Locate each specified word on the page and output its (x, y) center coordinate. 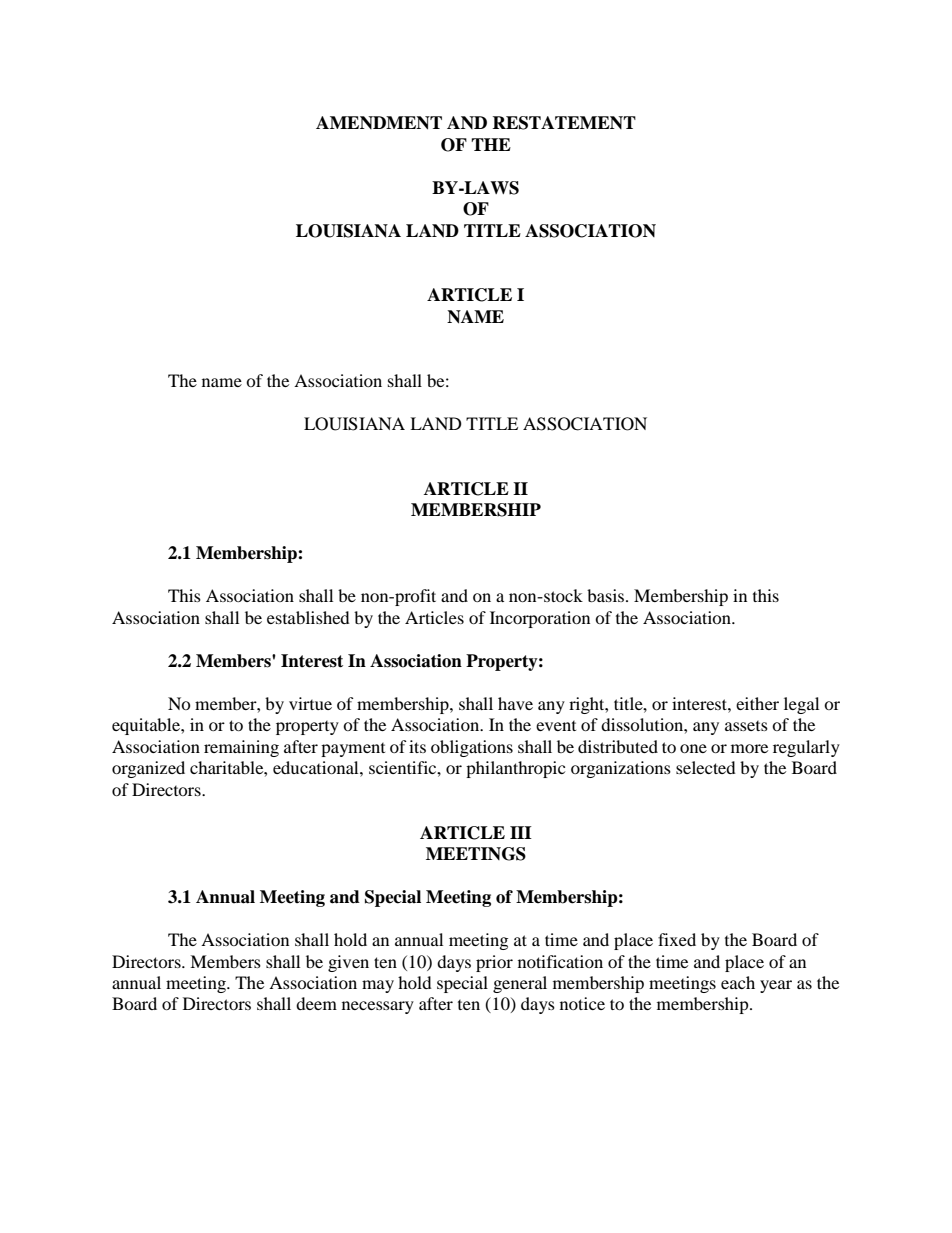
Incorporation (540, 619)
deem (316, 1003)
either (757, 703)
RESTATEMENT (564, 123)
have (515, 703)
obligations (472, 748)
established (308, 617)
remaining (241, 748)
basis (607, 595)
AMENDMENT (379, 123)
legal (801, 705)
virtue (310, 703)
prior (494, 963)
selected (706, 767)
